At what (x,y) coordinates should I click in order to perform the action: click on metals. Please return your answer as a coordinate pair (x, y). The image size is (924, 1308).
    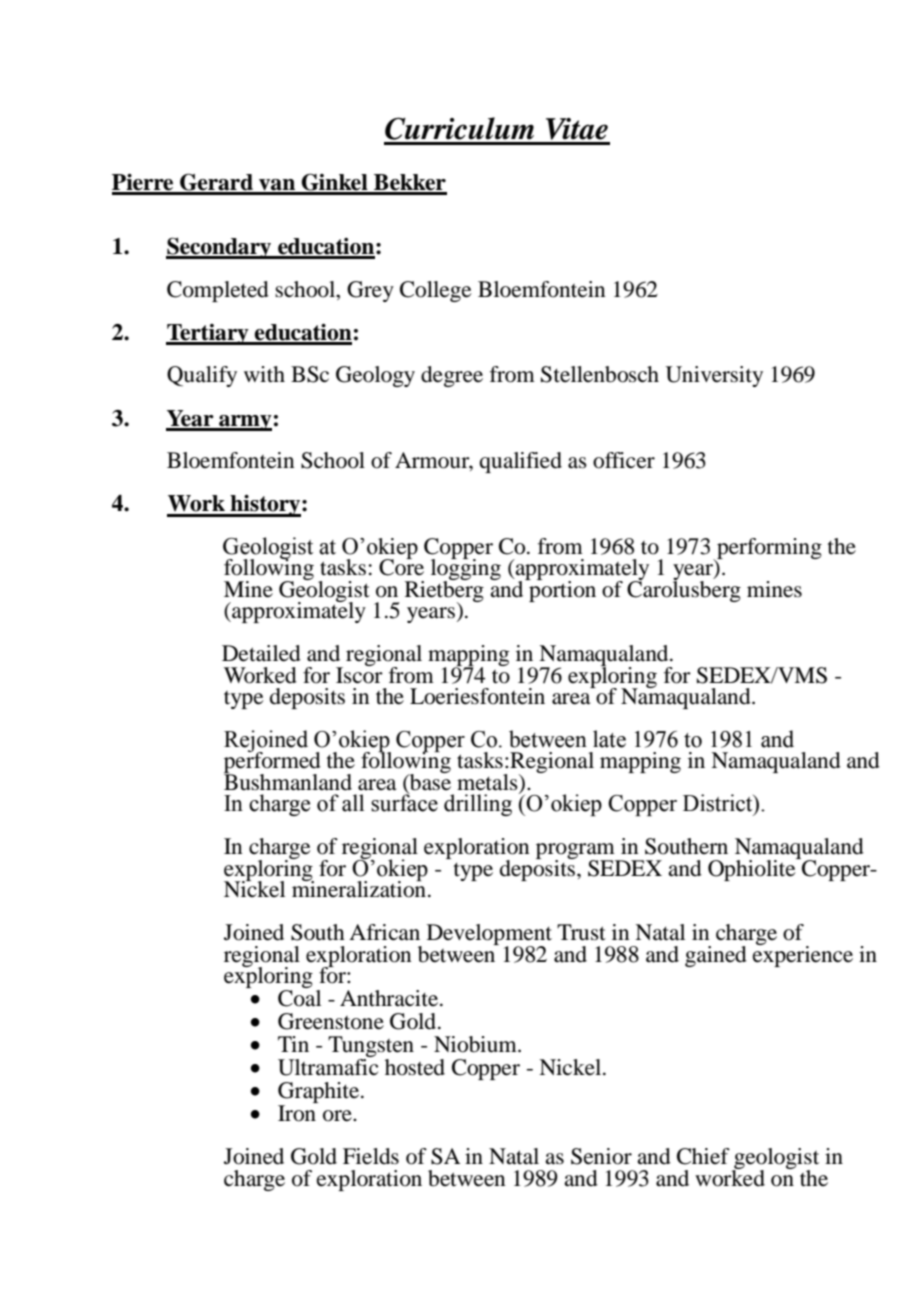
    Looking at the image, I should click on (488, 783).
